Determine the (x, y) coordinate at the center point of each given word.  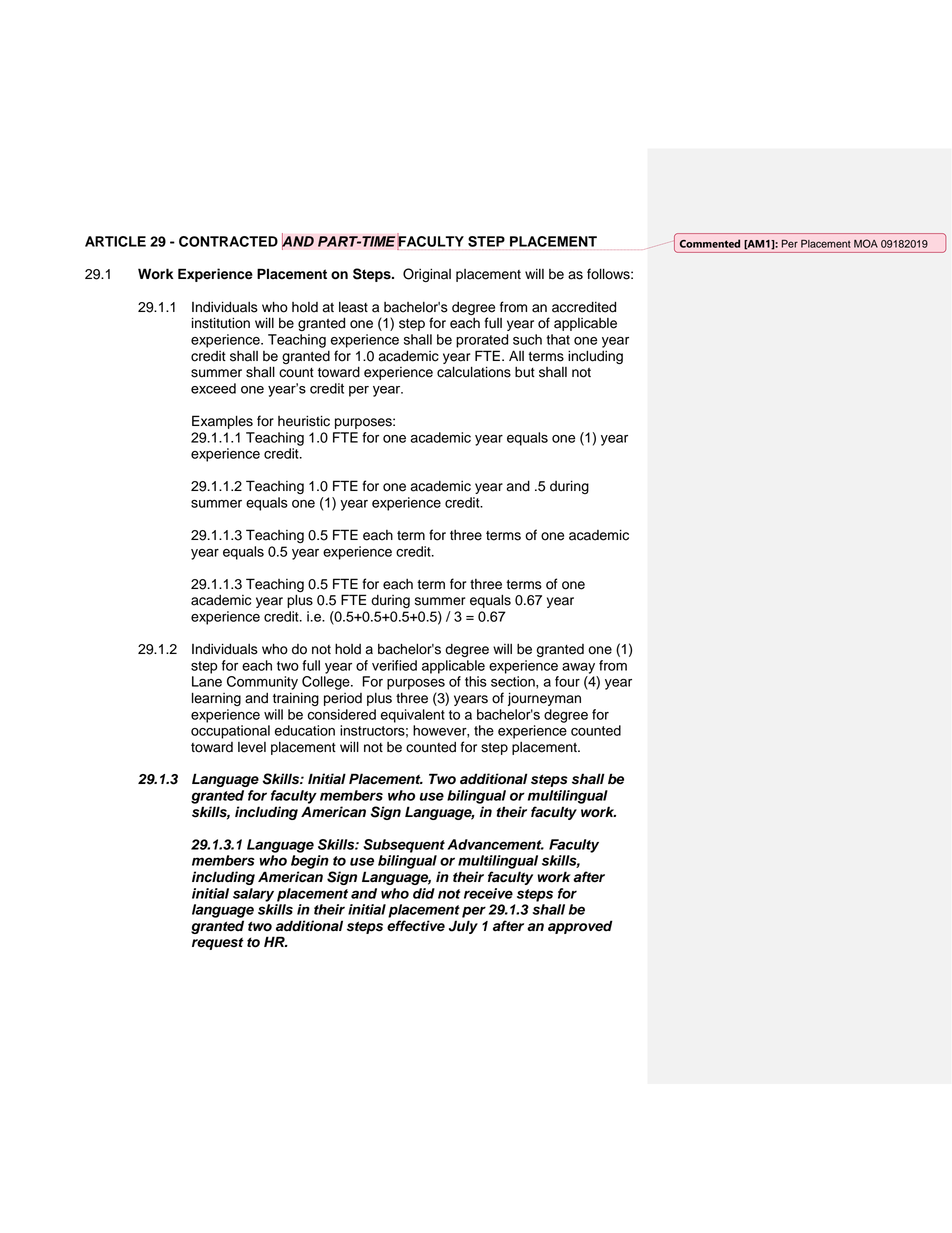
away (578, 668)
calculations (474, 372)
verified (394, 665)
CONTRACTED (228, 241)
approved (580, 927)
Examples (222, 422)
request (218, 943)
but (525, 372)
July (463, 927)
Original (427, 275)
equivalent (413, 716)
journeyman (544, 699)
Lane (207, 681)
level (252, 747)
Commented (710, 243)
